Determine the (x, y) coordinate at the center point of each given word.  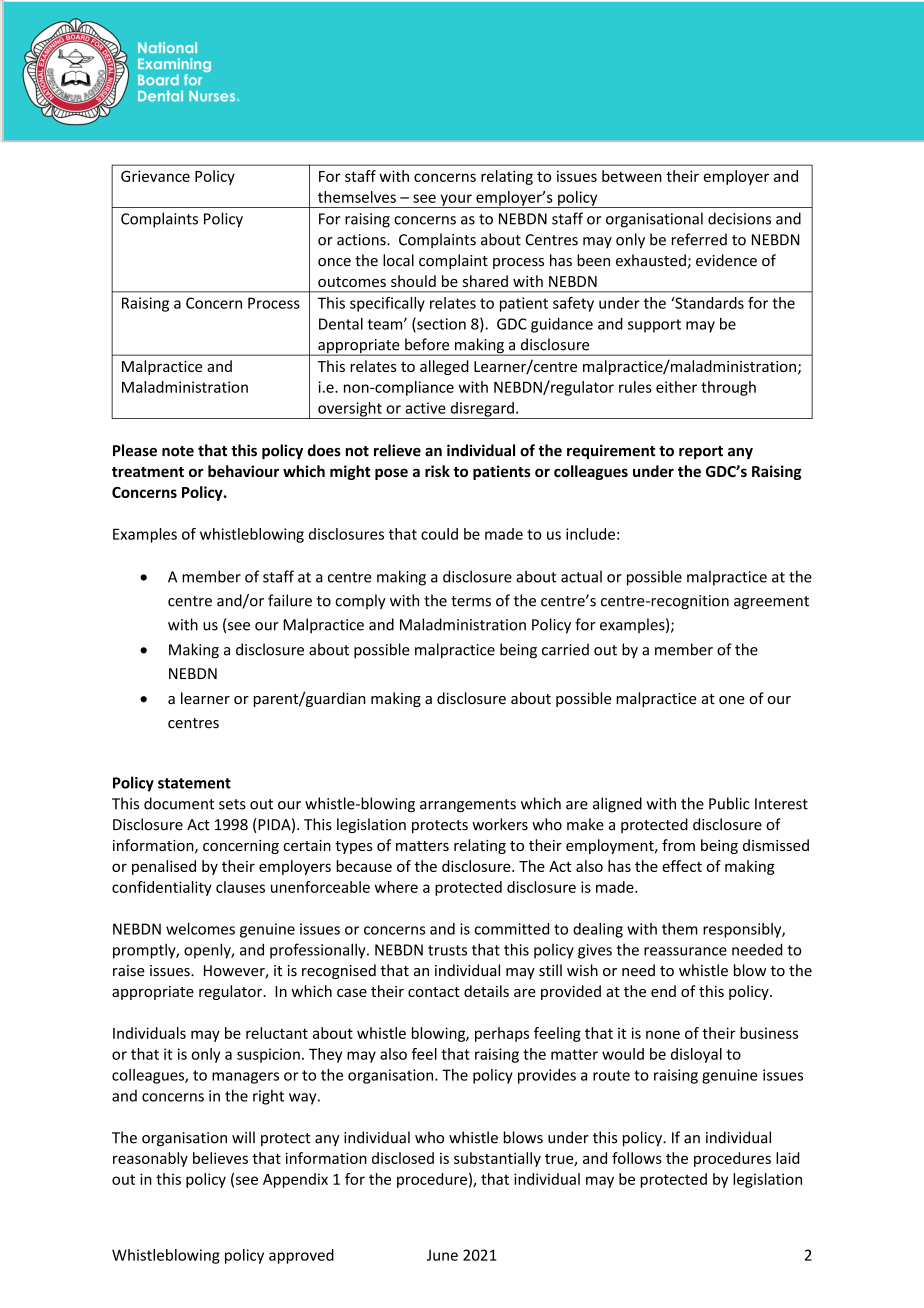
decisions (739, 218)
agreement (771, 603)
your (456, 201)
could (439, 534)
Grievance (155, 176)
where (396, 887)
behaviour (243, 471)
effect (682, 866)
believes (220, 1158)
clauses (240, 887)
